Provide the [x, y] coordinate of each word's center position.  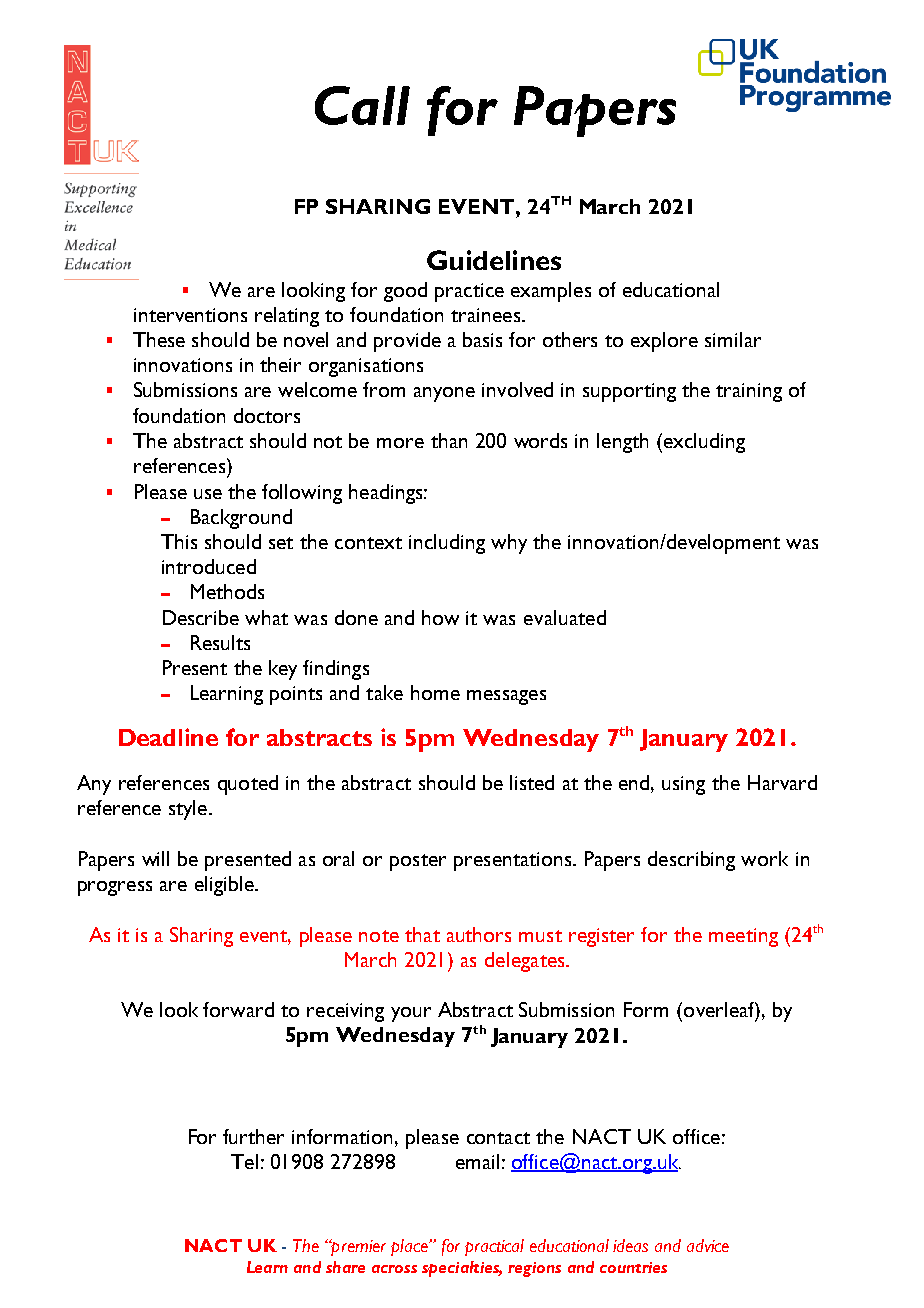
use [208, 494]
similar [733, 339]
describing [691, 861]
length [622, 443]
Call [362, 105]
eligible [225, 886]
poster [418, 862]
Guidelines [494, 260]
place [410, 1247]
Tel [244, 1161]
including [447, 544]
